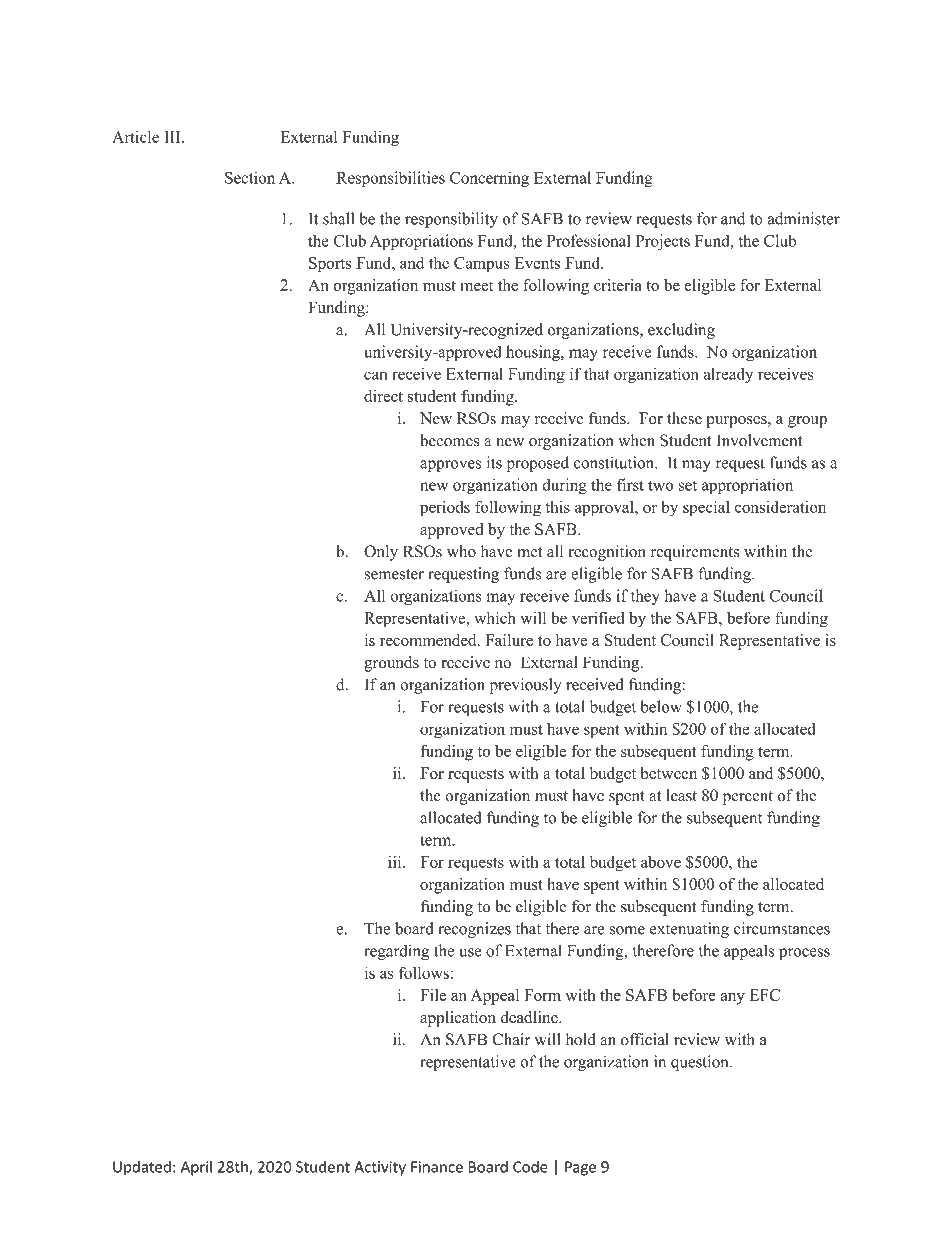 The image size is (952, 1233). What do you see at coordinates (534, 353) in the screenshot?
I see `housing` at bounding box center [534, 353].
